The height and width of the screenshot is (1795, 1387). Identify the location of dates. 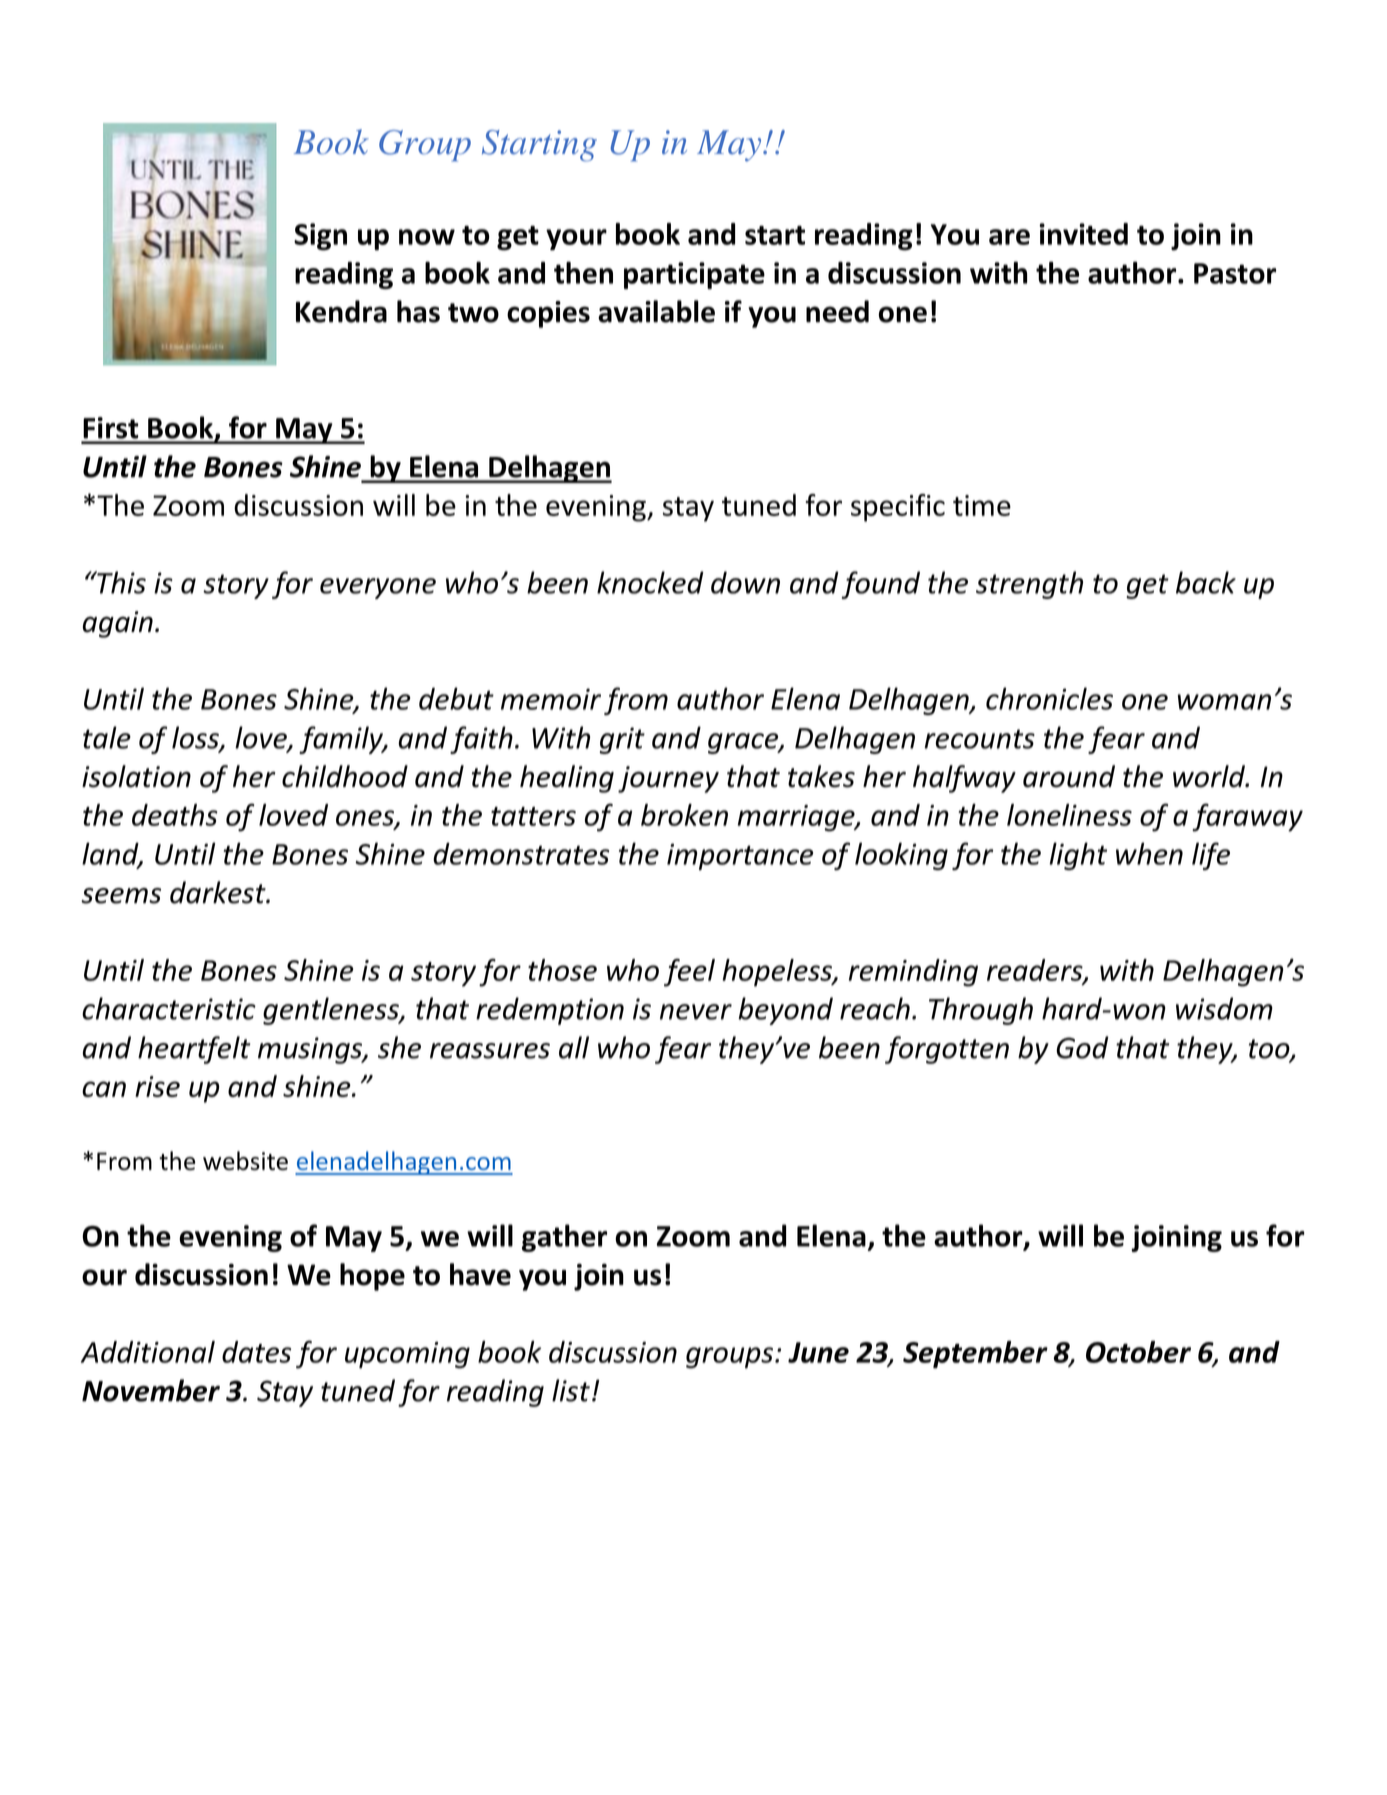
(256, 1352).
